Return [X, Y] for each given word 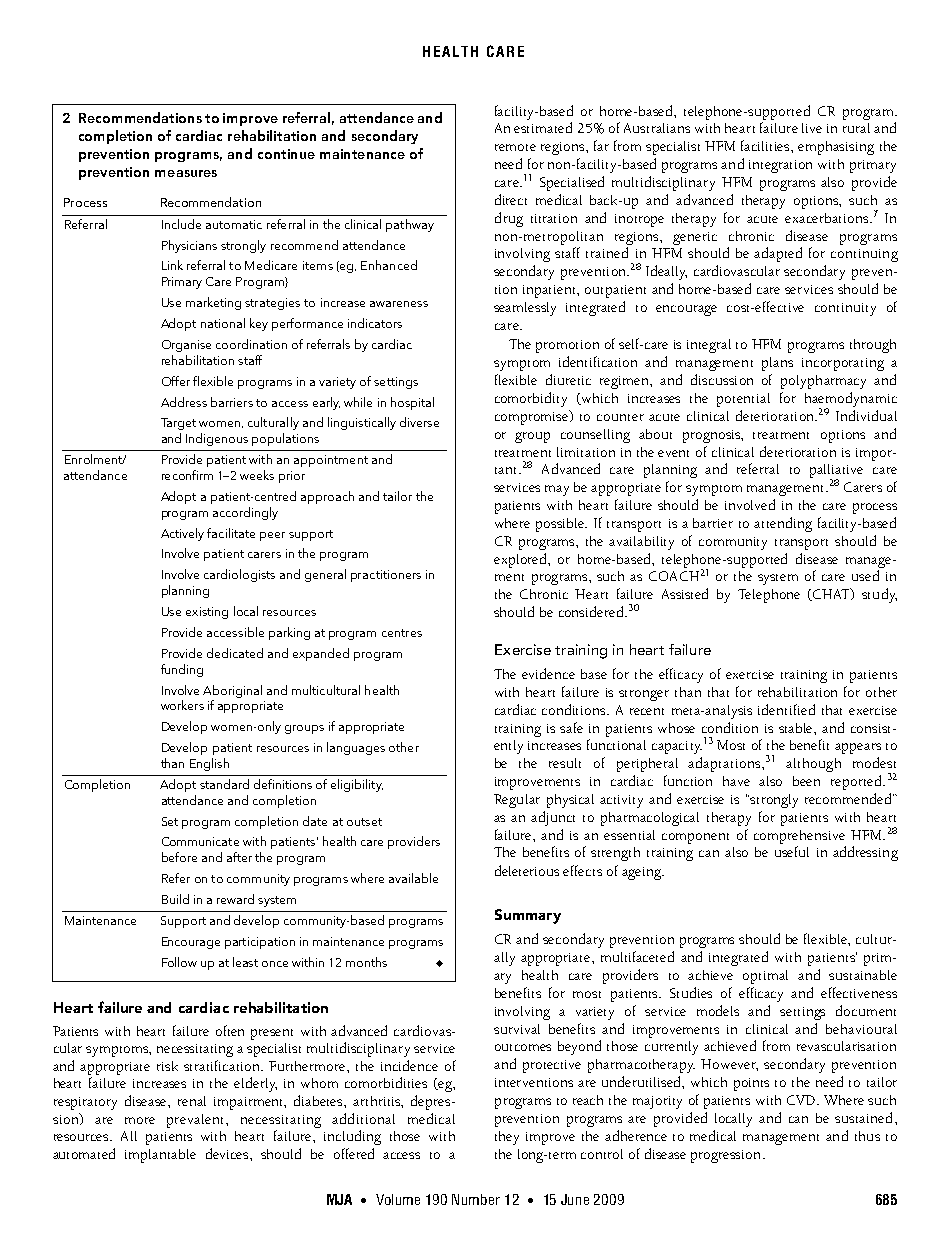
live [812, 128]
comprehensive [799, 837]
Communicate [200, 841]
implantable [160, 1156]
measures [186, 173]
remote [515, 147]
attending [783, 524]
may [557, 490]
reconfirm [187, 475]
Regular [517, 801]
